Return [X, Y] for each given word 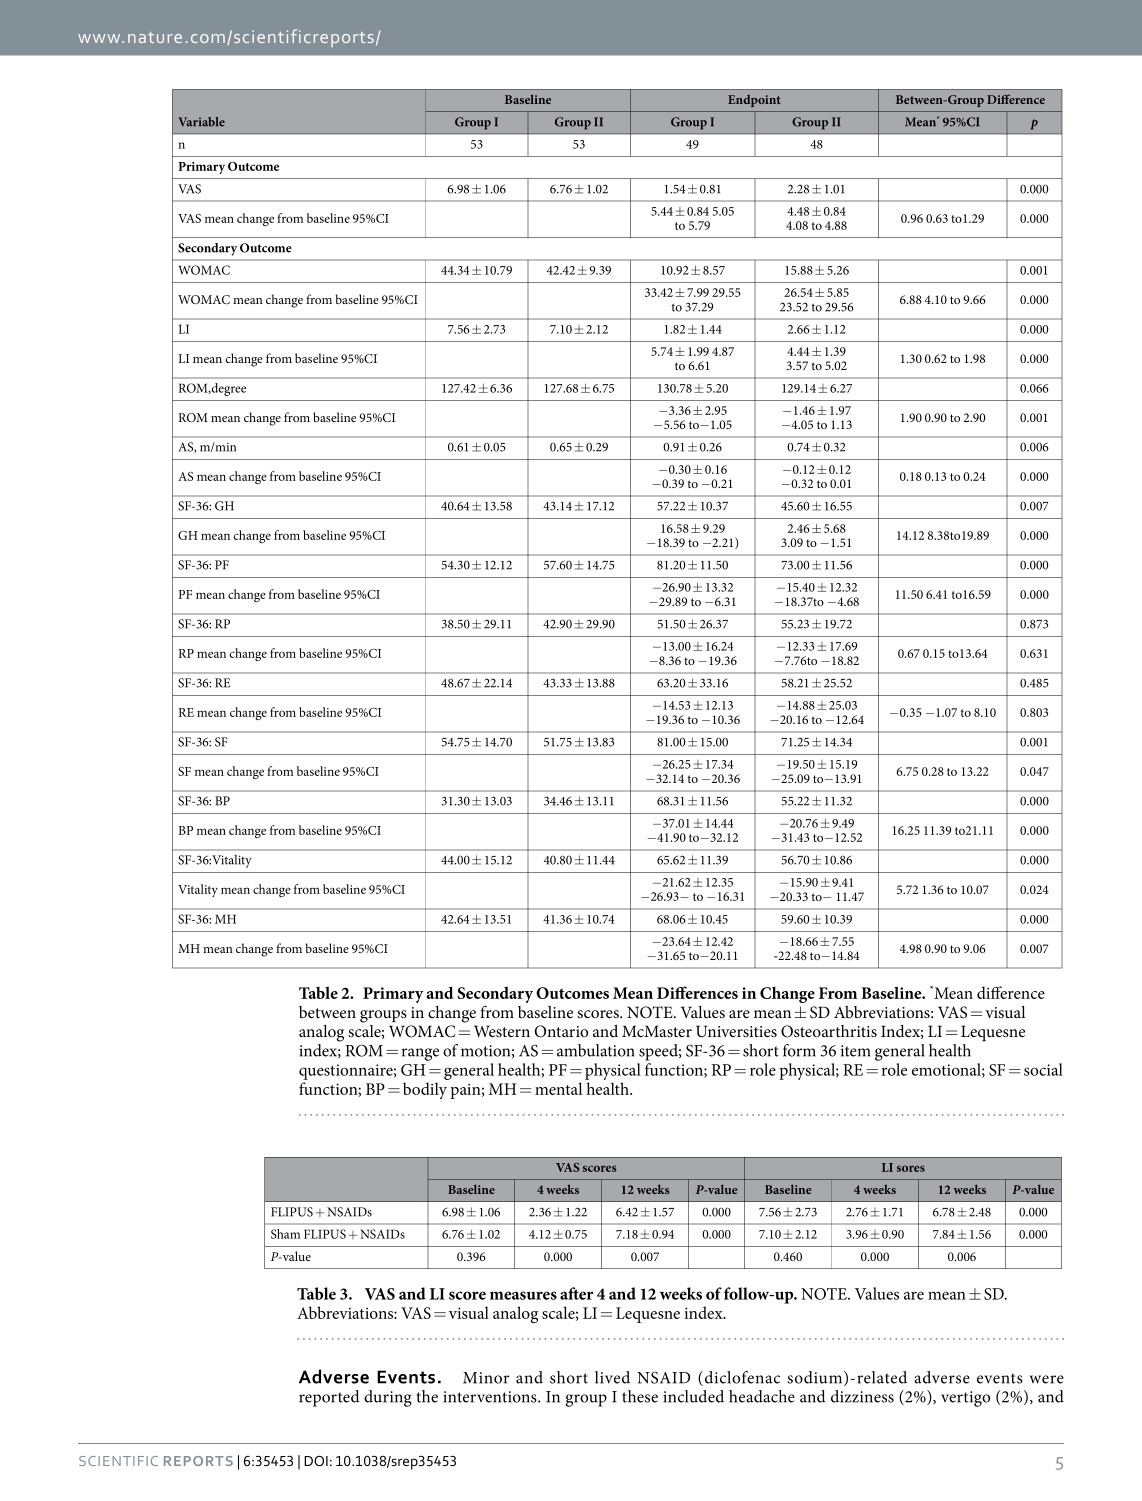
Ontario [561, 1031]
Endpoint [754, 101]
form [799, 1050]
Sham [285, 1234]
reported [329, 1398]
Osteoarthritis [829, 1031]
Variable [201, 122]
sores [911, 1168]
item [855, 1051]
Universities [736, 1031]
